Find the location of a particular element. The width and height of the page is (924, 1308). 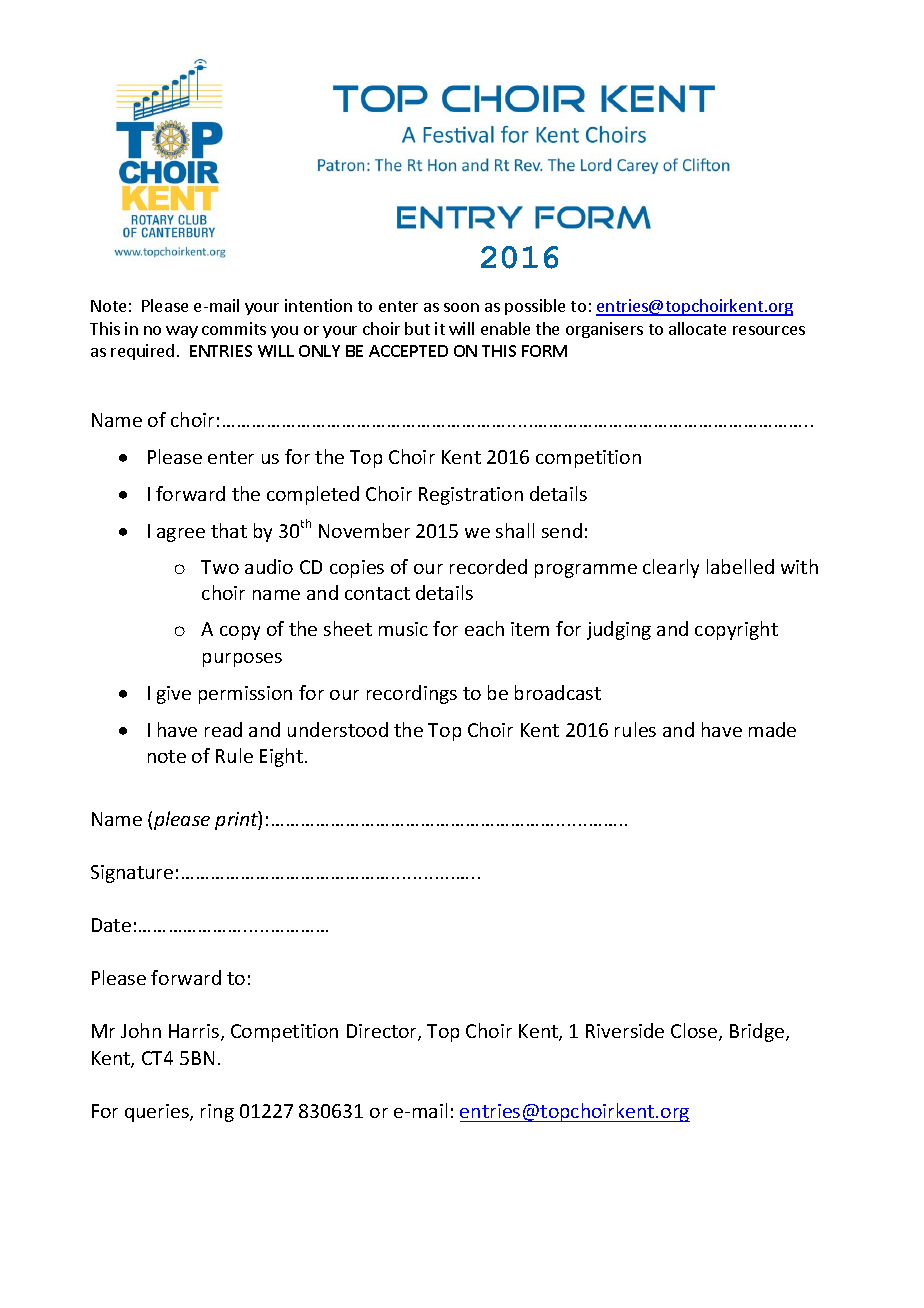

but is located at coordinates (417, 328).
